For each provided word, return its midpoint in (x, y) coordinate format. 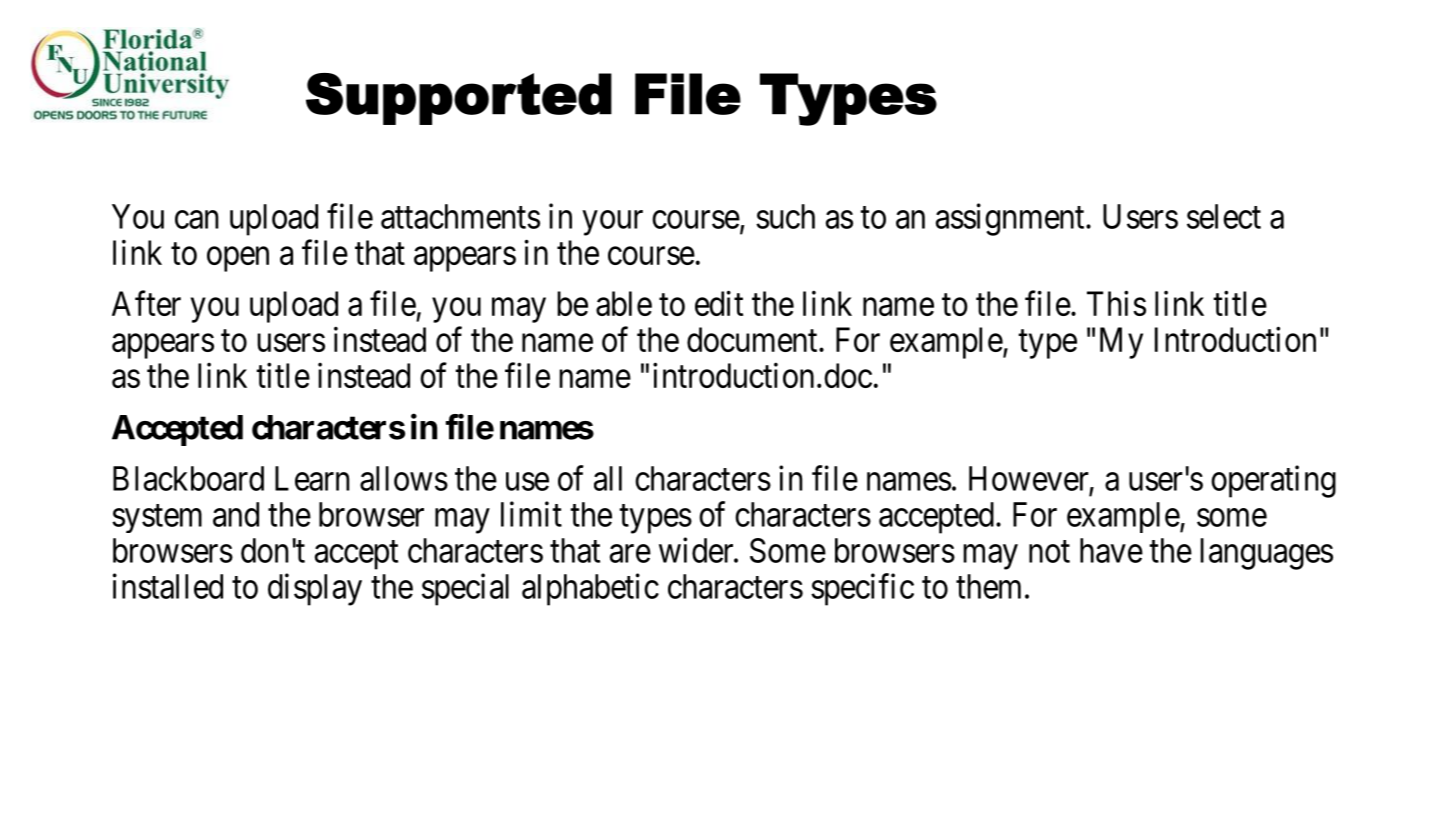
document (753, 339)
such (785, 216)
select (1224, 216)
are (630, 554)
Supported (459, 99)
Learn (312, 478)
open (238, 259)
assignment (1011, 219)
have (1111, 550)
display (315, 589)
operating (1273, 481)
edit (719, 303)
